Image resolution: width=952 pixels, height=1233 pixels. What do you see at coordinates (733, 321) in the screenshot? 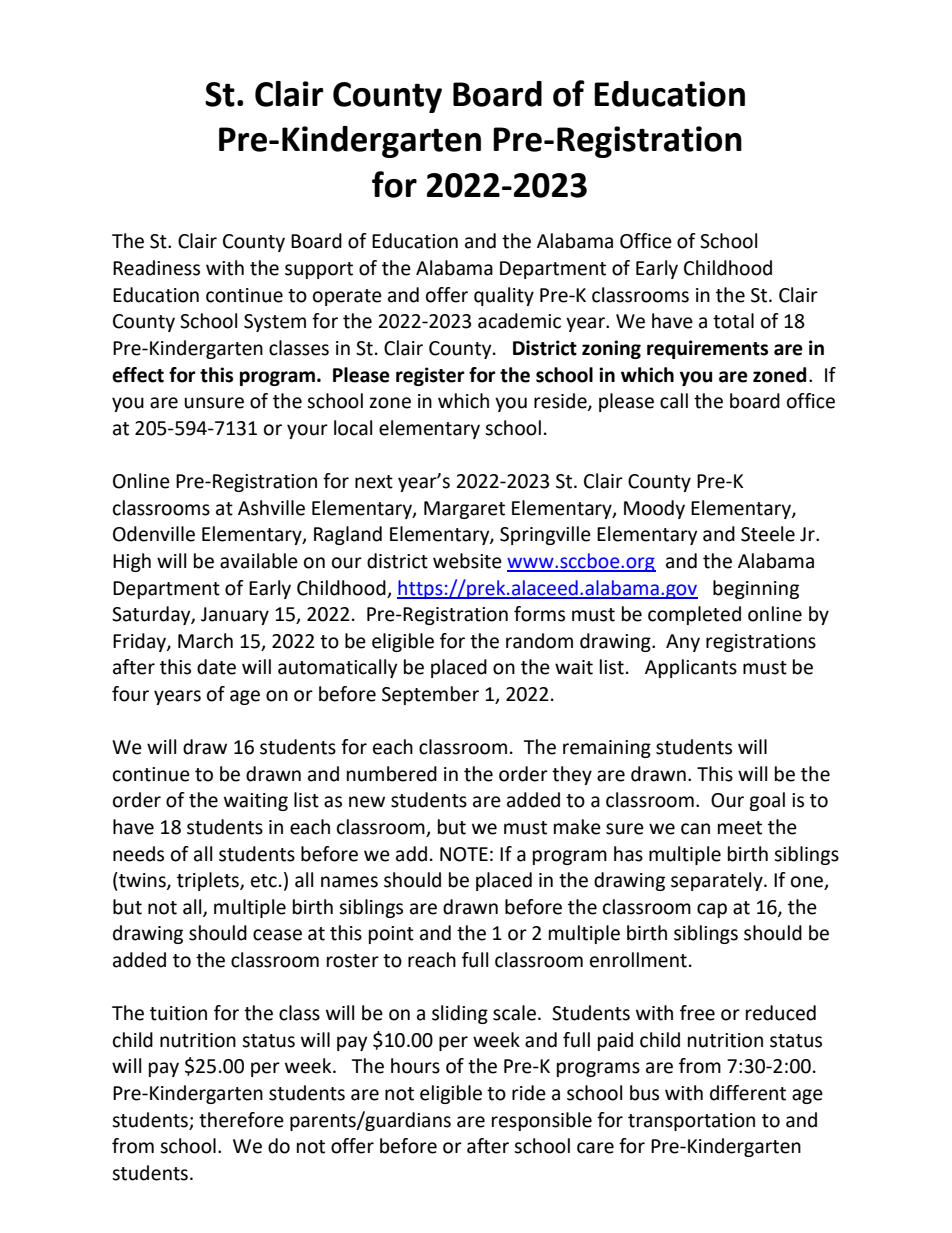
I see `total` at bounding box center [733, 321].
